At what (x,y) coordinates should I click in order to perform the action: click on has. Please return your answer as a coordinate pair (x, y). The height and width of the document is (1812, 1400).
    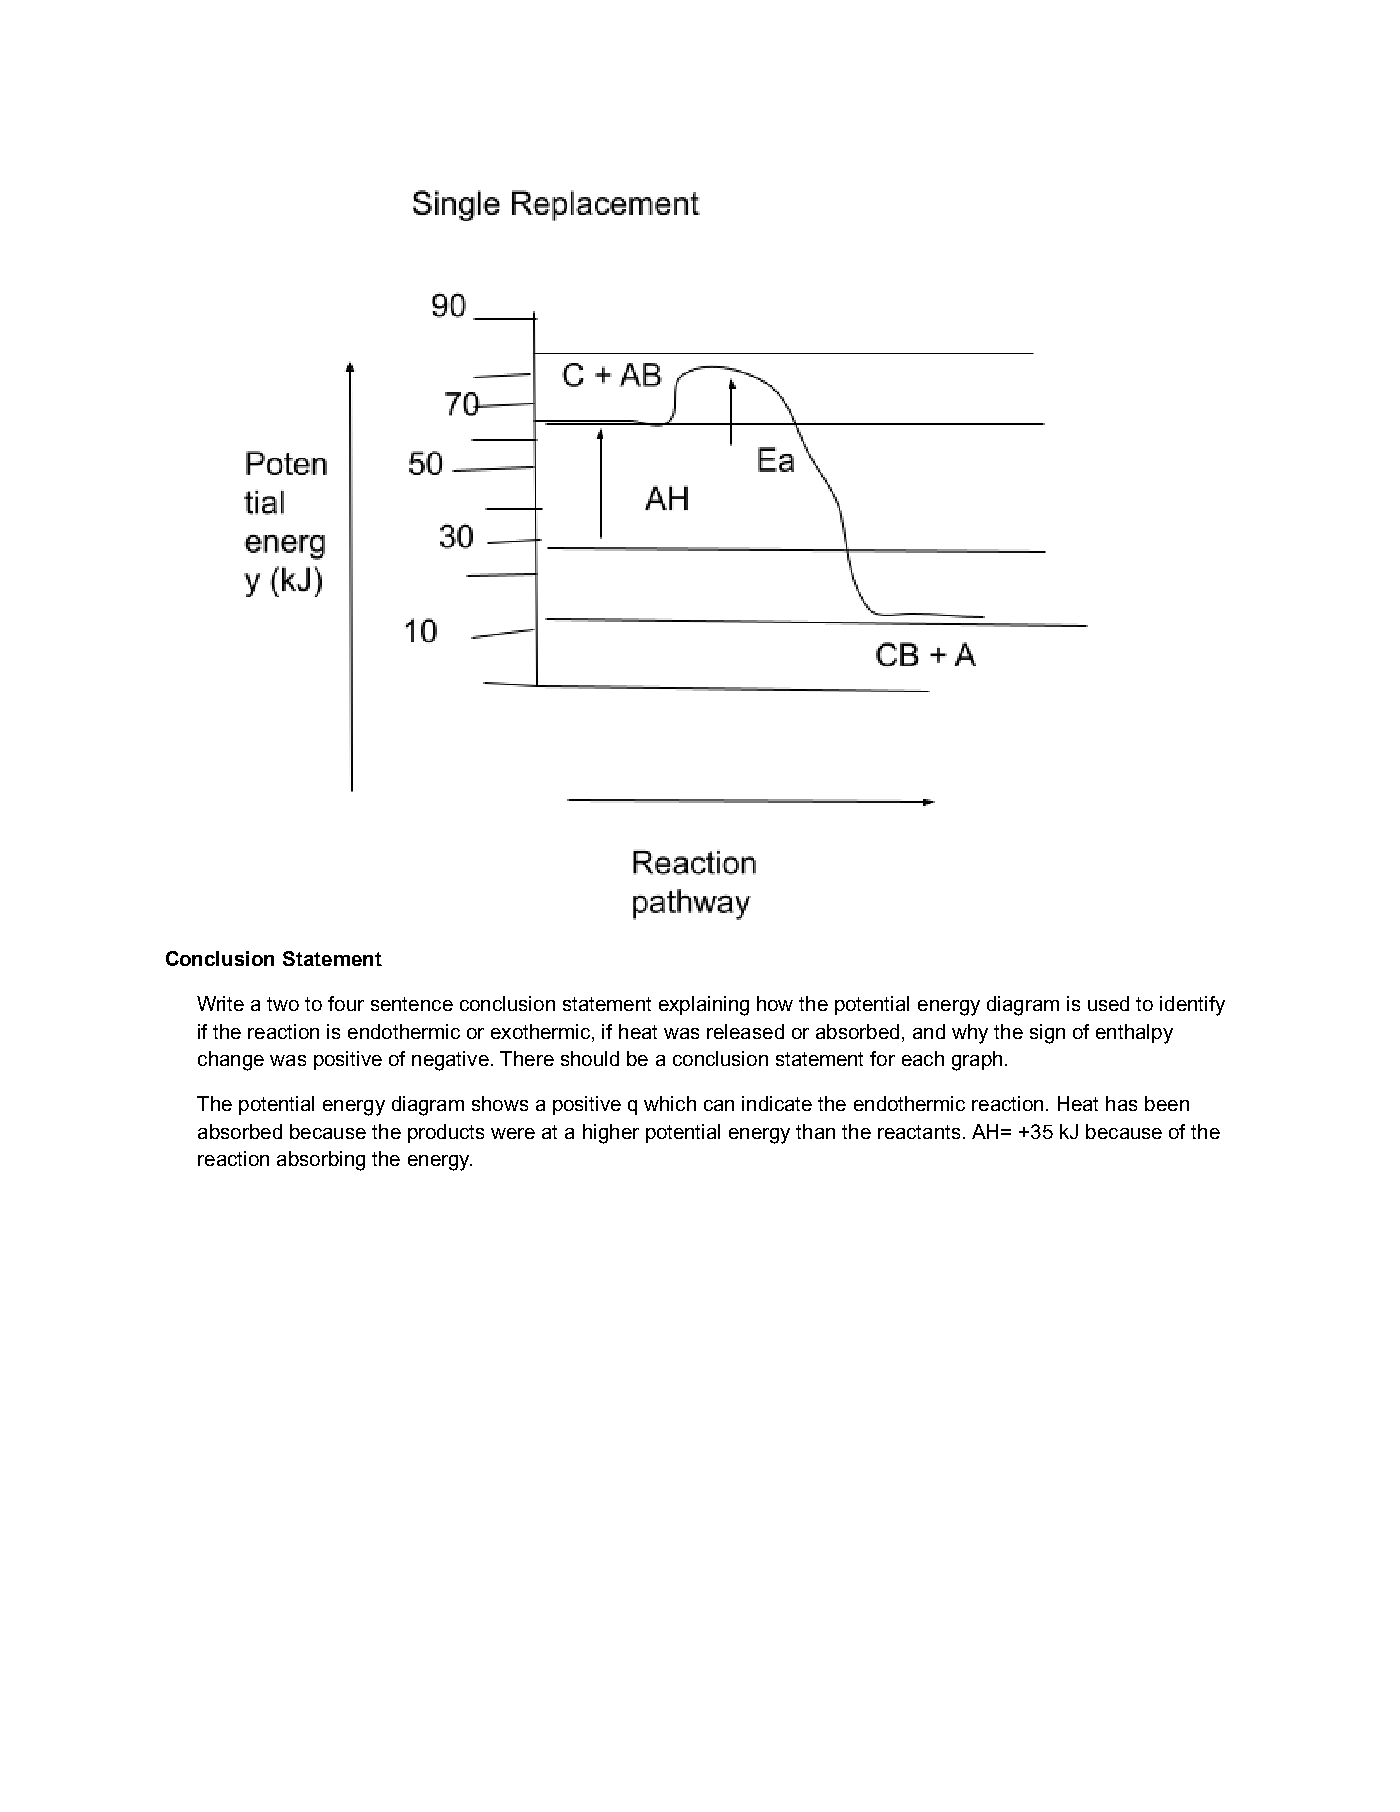
    Looking at the image, I should click on (1121, 1103).
